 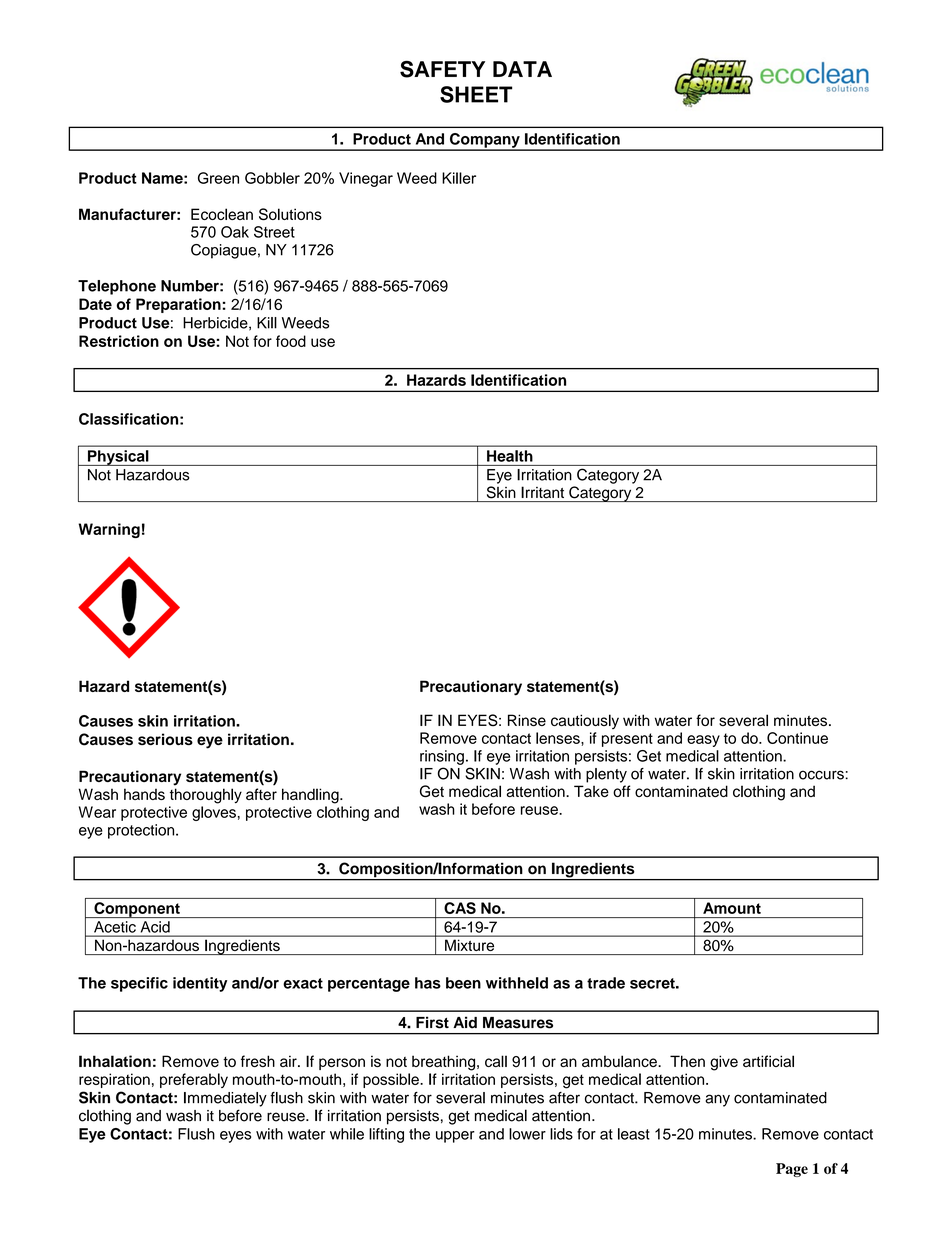 What do you see at coordinates (225, 1099) in the document?
I see `Immediately` at bounding box center [225, 1099].
